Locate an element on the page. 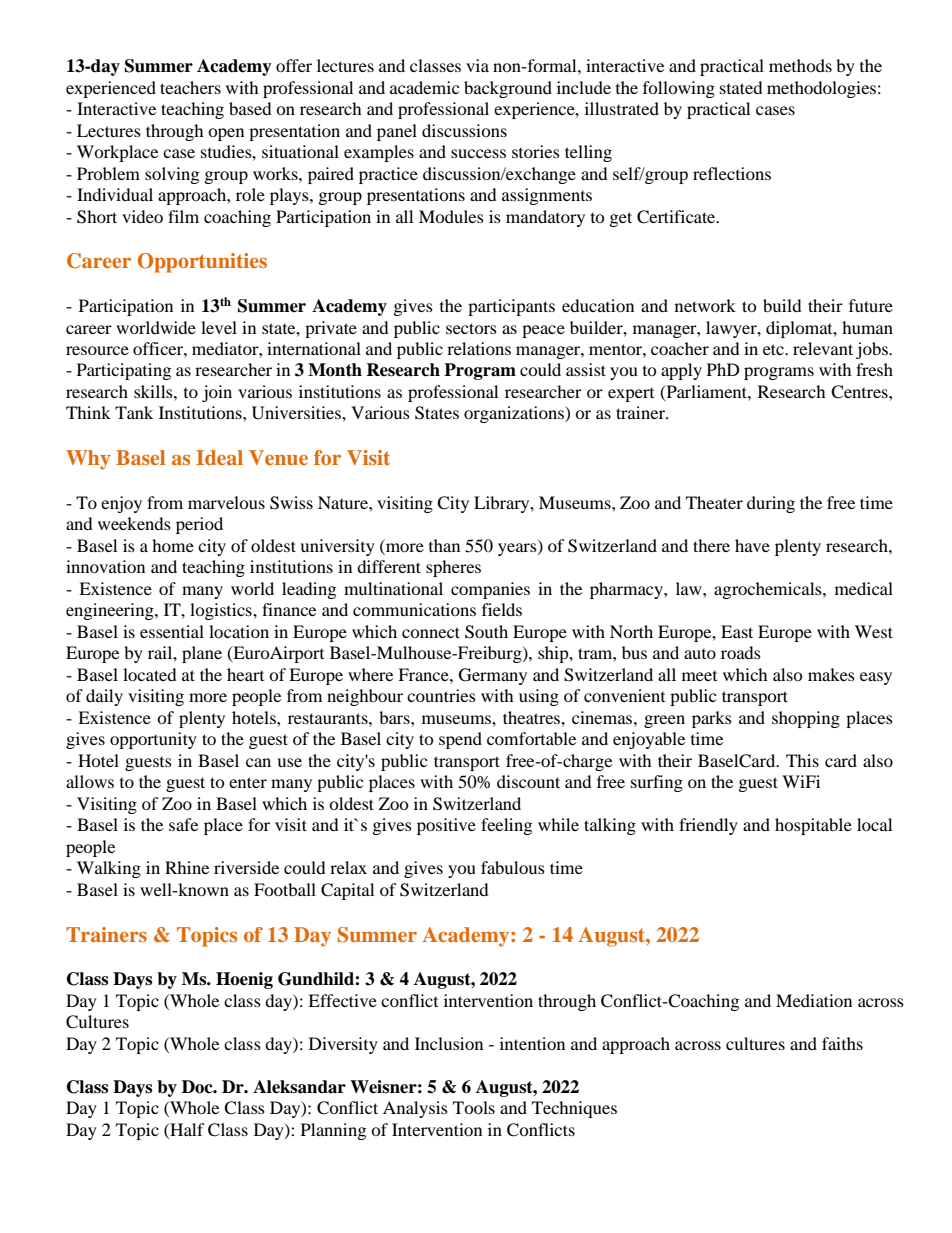 This page has width=952, height=1233. teachers is located at coordinates (190, 87).
